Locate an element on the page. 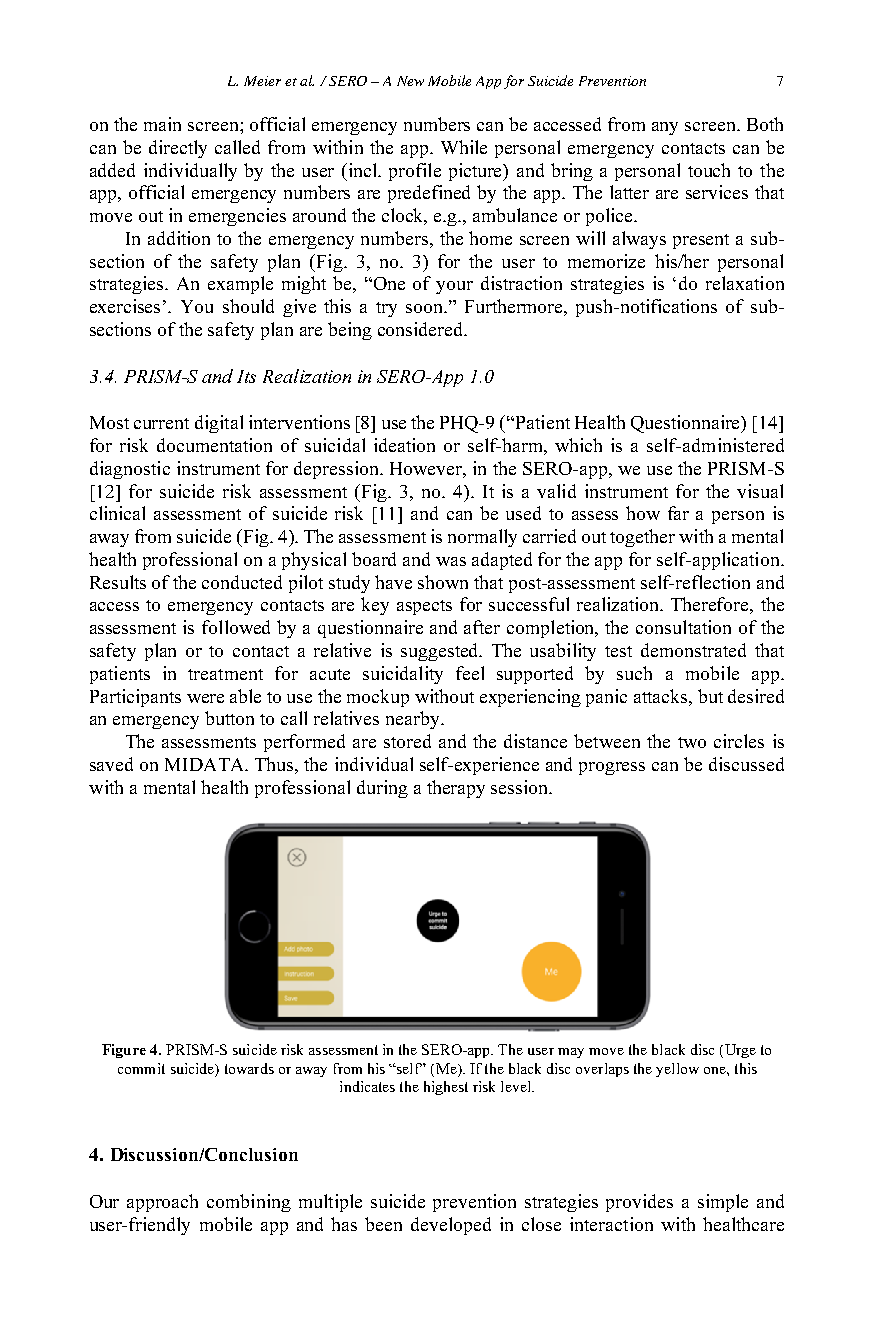 The image size is (896, 1343). two is located at coordinates (692, 742).
